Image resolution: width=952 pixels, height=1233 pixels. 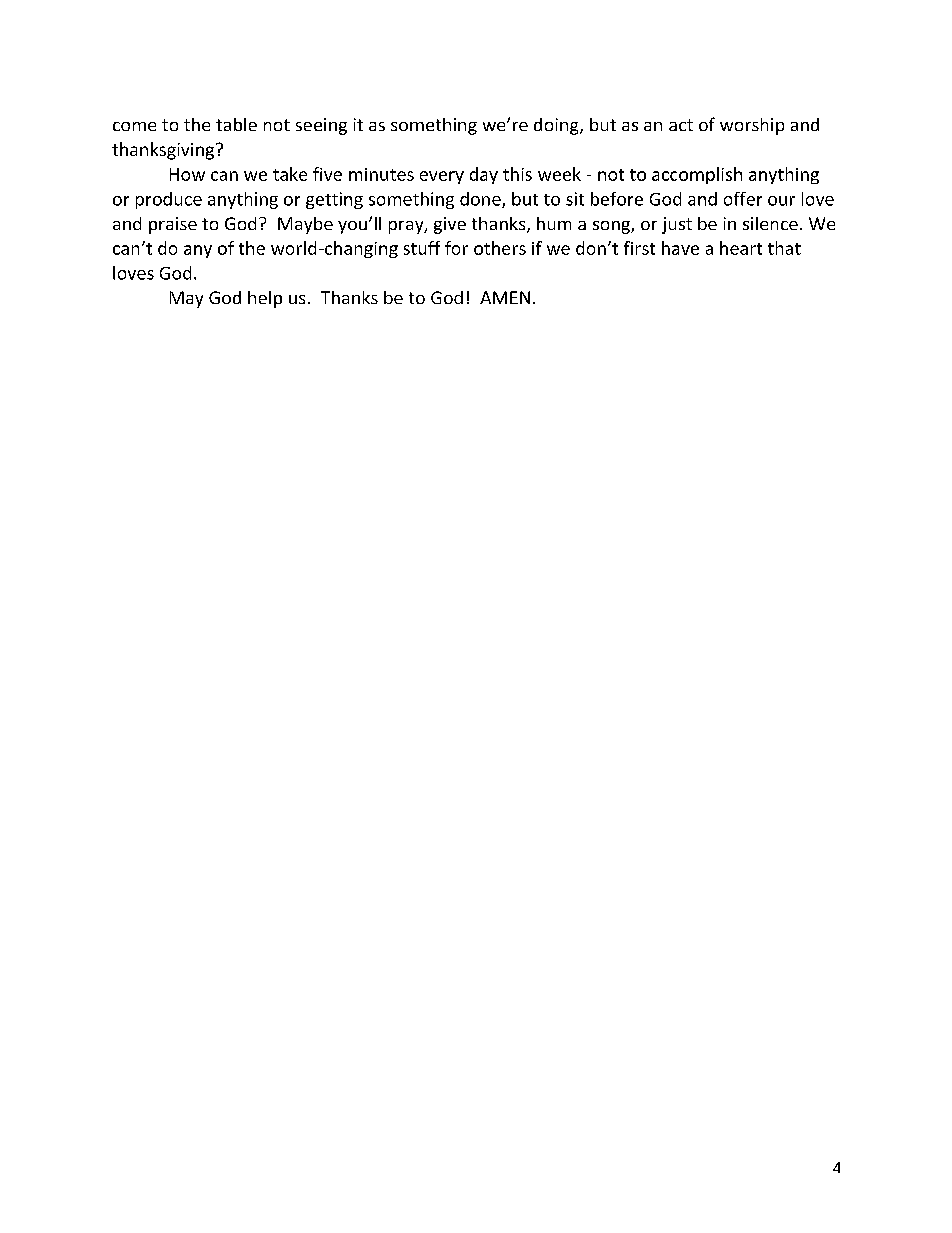 I want to click on accomplish, so click(x=697, y=175).
